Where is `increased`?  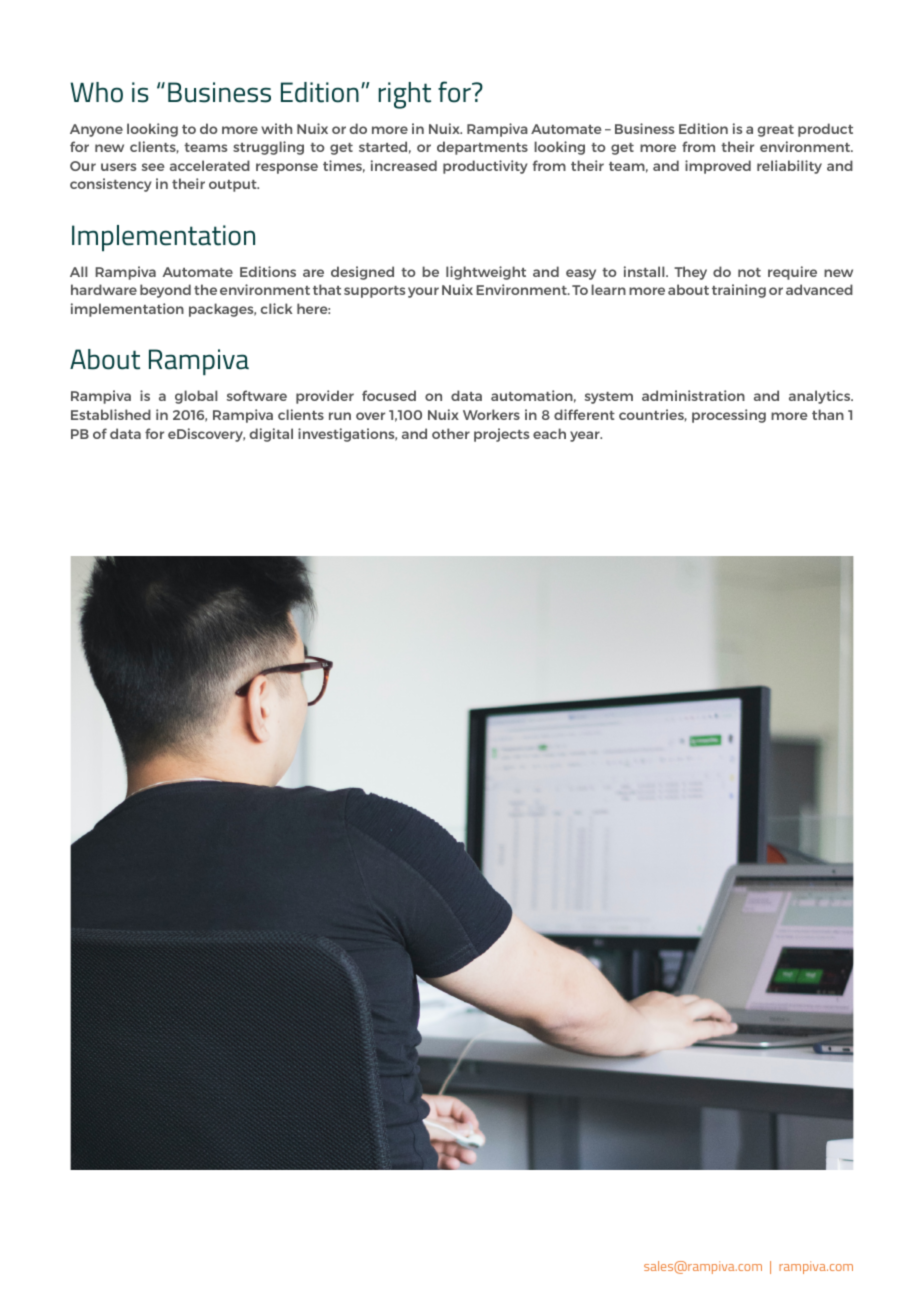 increased is located at coordinates (404, 165).
